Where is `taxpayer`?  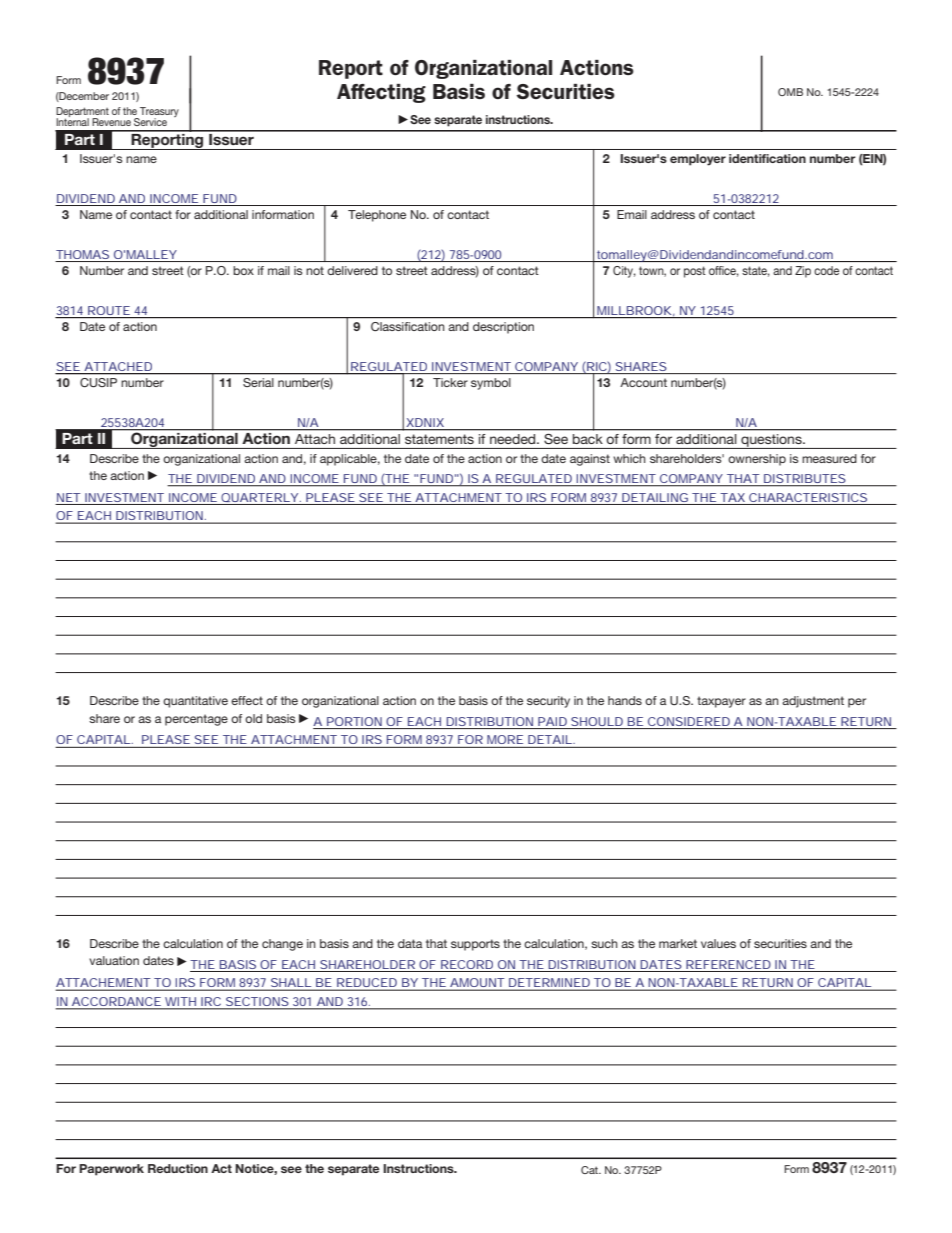
taxpayer is located at coordinates (721, 702).
